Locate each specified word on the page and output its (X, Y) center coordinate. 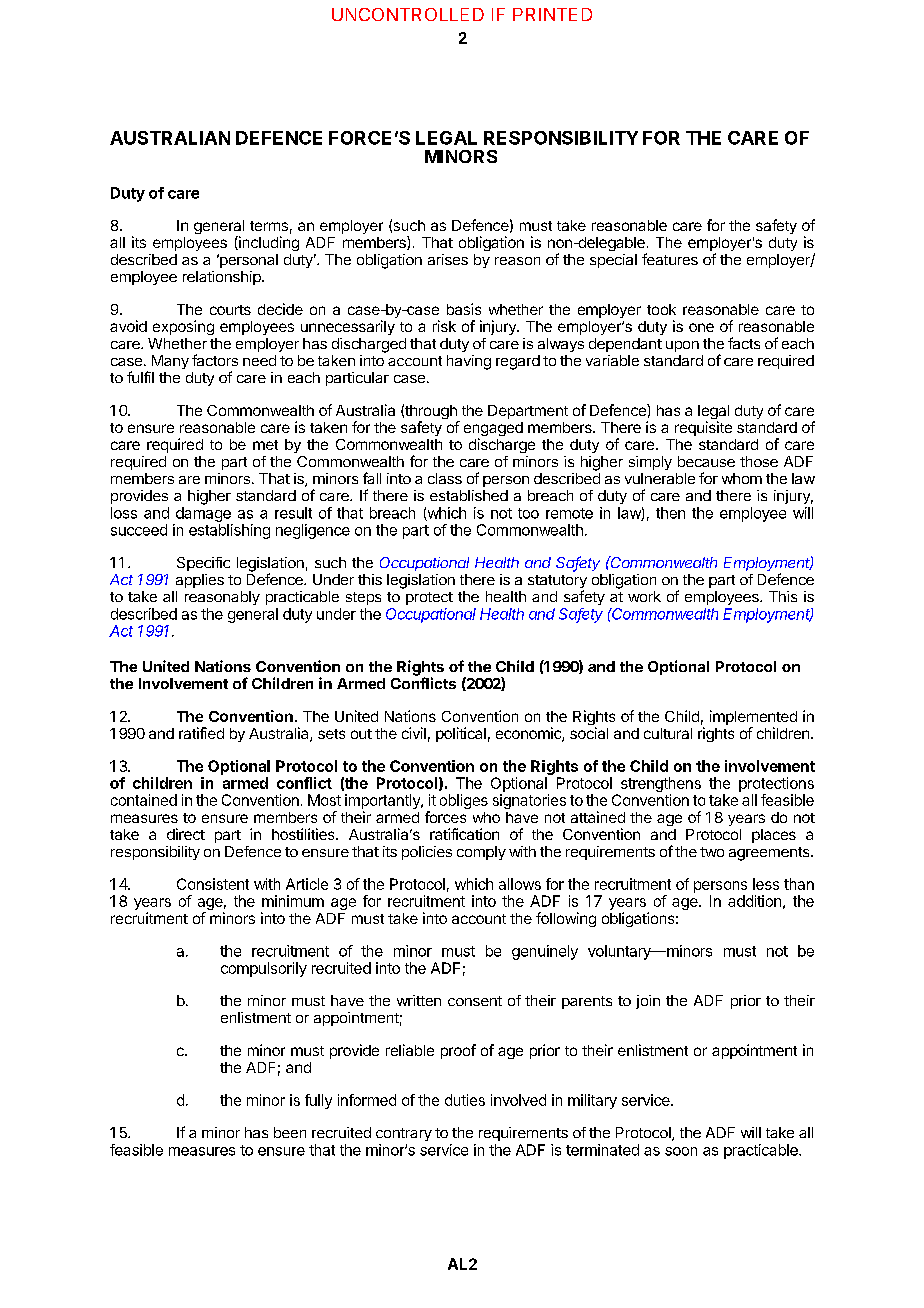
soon (681, 1151)
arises (448, 259)
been (290, 1132)
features (670, 259)
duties (465, 1100)
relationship (223, 278)
